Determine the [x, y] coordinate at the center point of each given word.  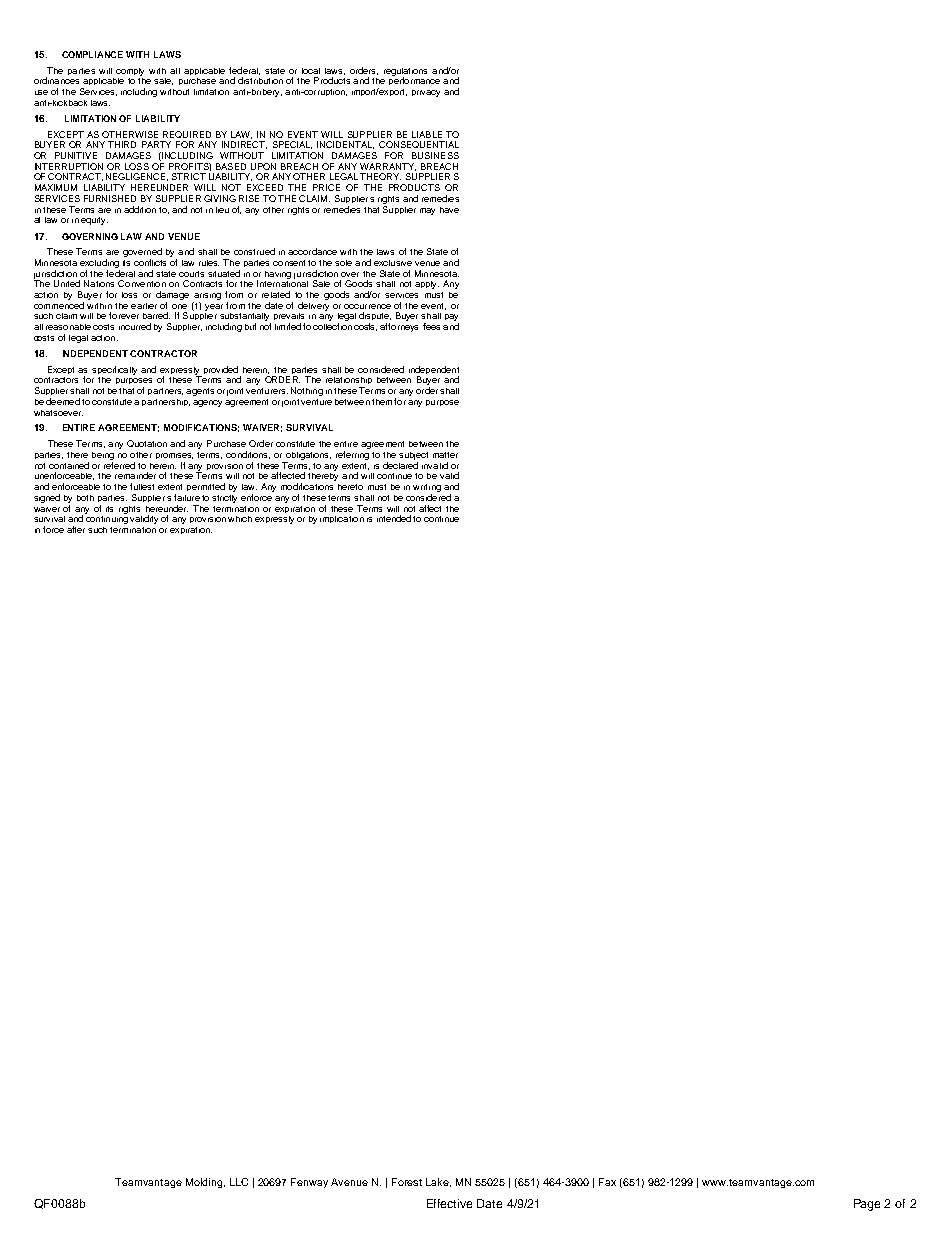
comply [130, 72]
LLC [239, 1182]
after [76, 529]
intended [394, 518]
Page [867, 1205]
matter [445, 455]
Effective [449, 1203]
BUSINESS [435, 155]
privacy [426, 93]
